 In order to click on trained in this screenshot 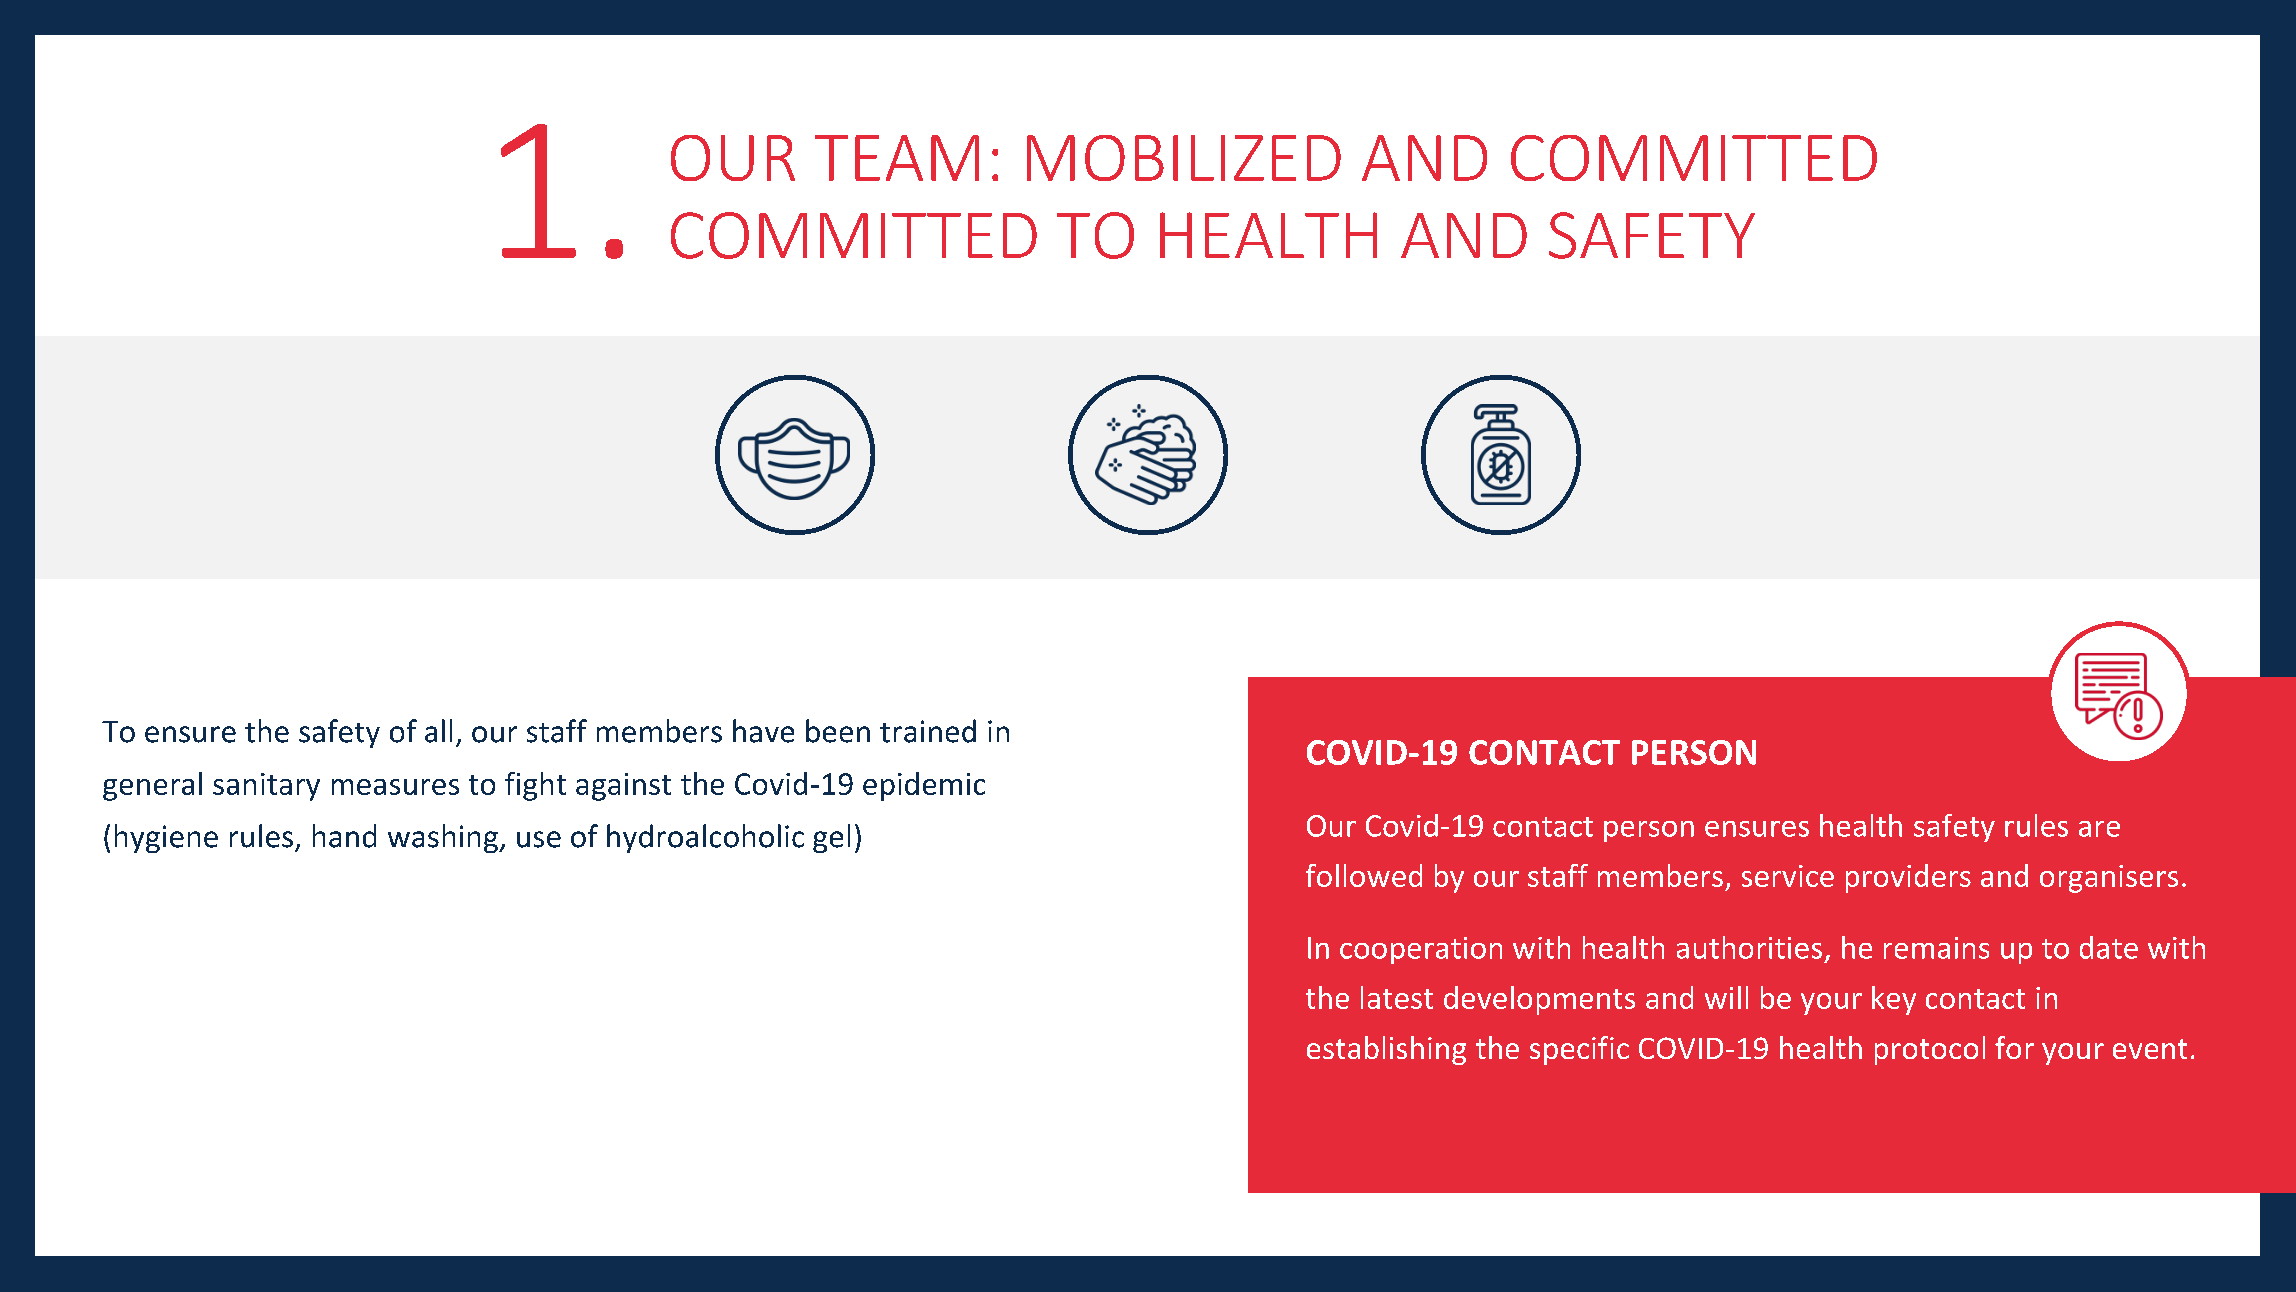, I will do `click(928, 731)`.
